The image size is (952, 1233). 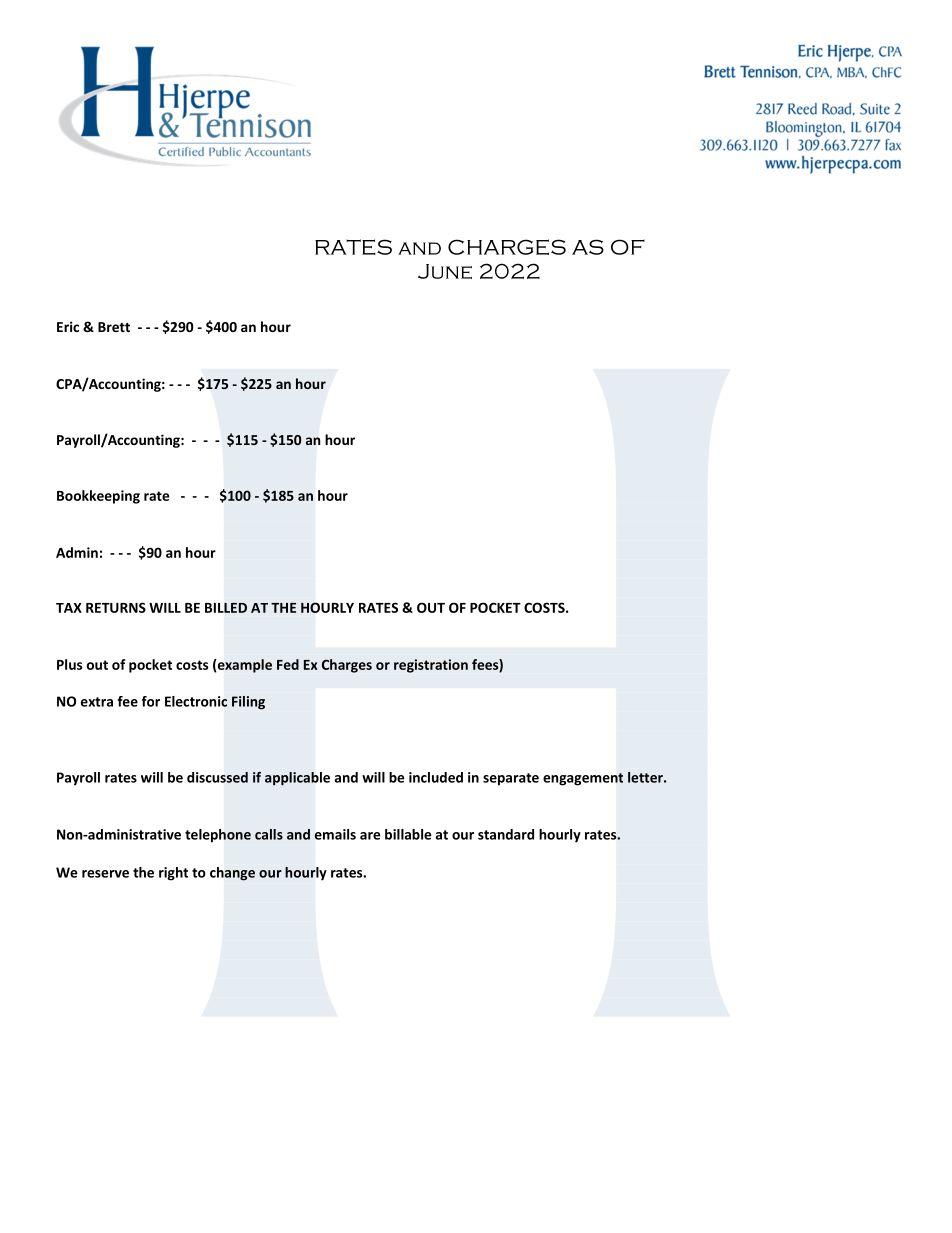 What do you see at coordinates (68, 326) in the screenshot?
I see `Eric` at bounding box center [68, 326].
